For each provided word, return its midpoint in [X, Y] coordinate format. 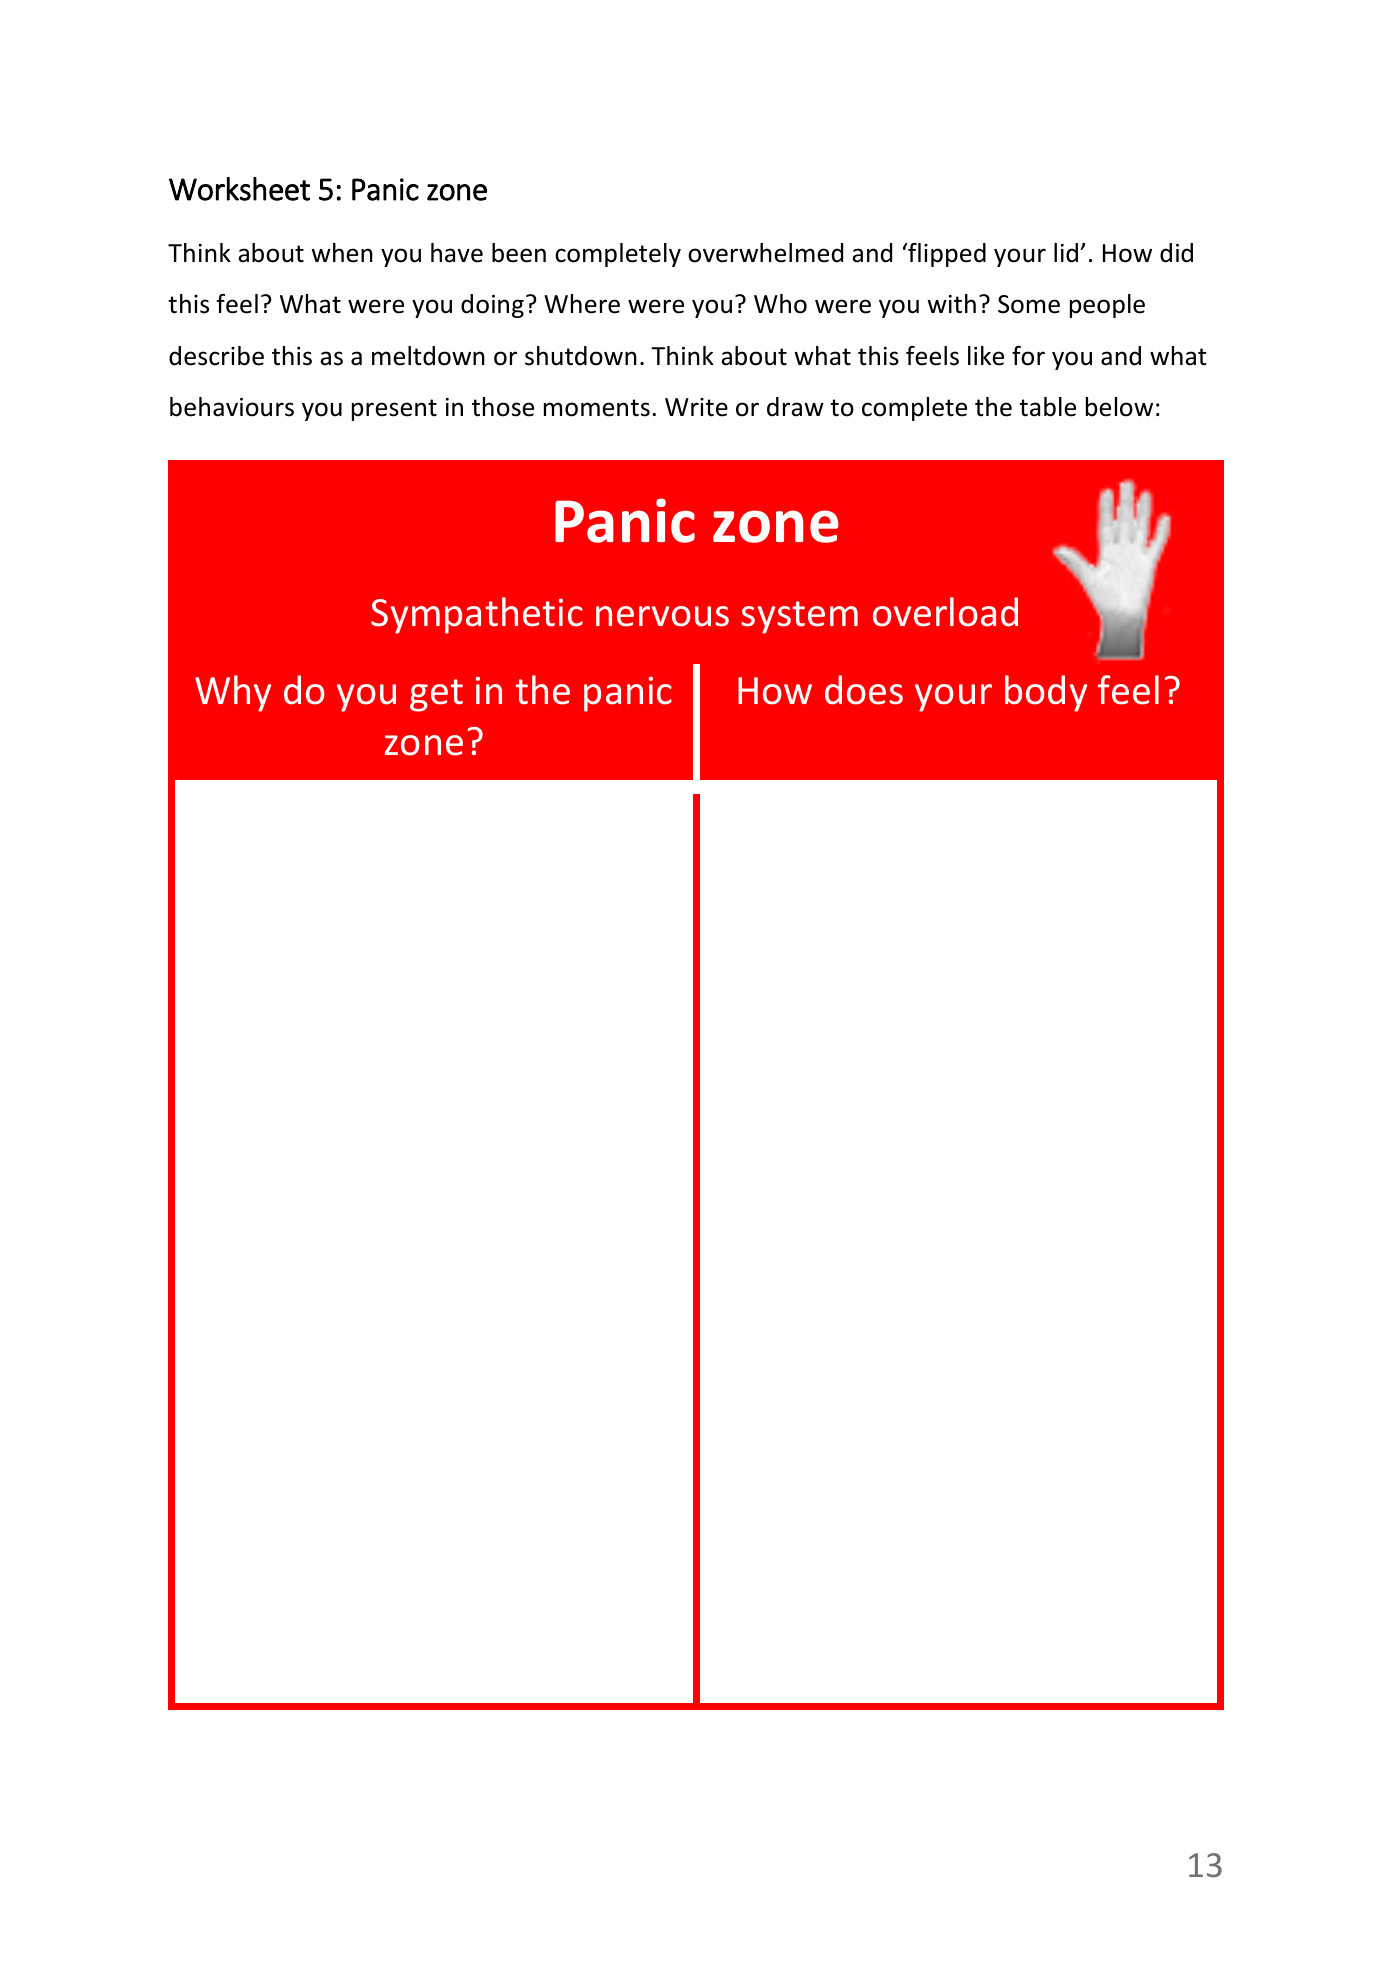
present [394, 410]
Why [233, 693]
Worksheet [239, 189]
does [864, 690]
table [1047, 407]
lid [1066, 253]
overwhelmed [765, 253]
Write [696, 407]
